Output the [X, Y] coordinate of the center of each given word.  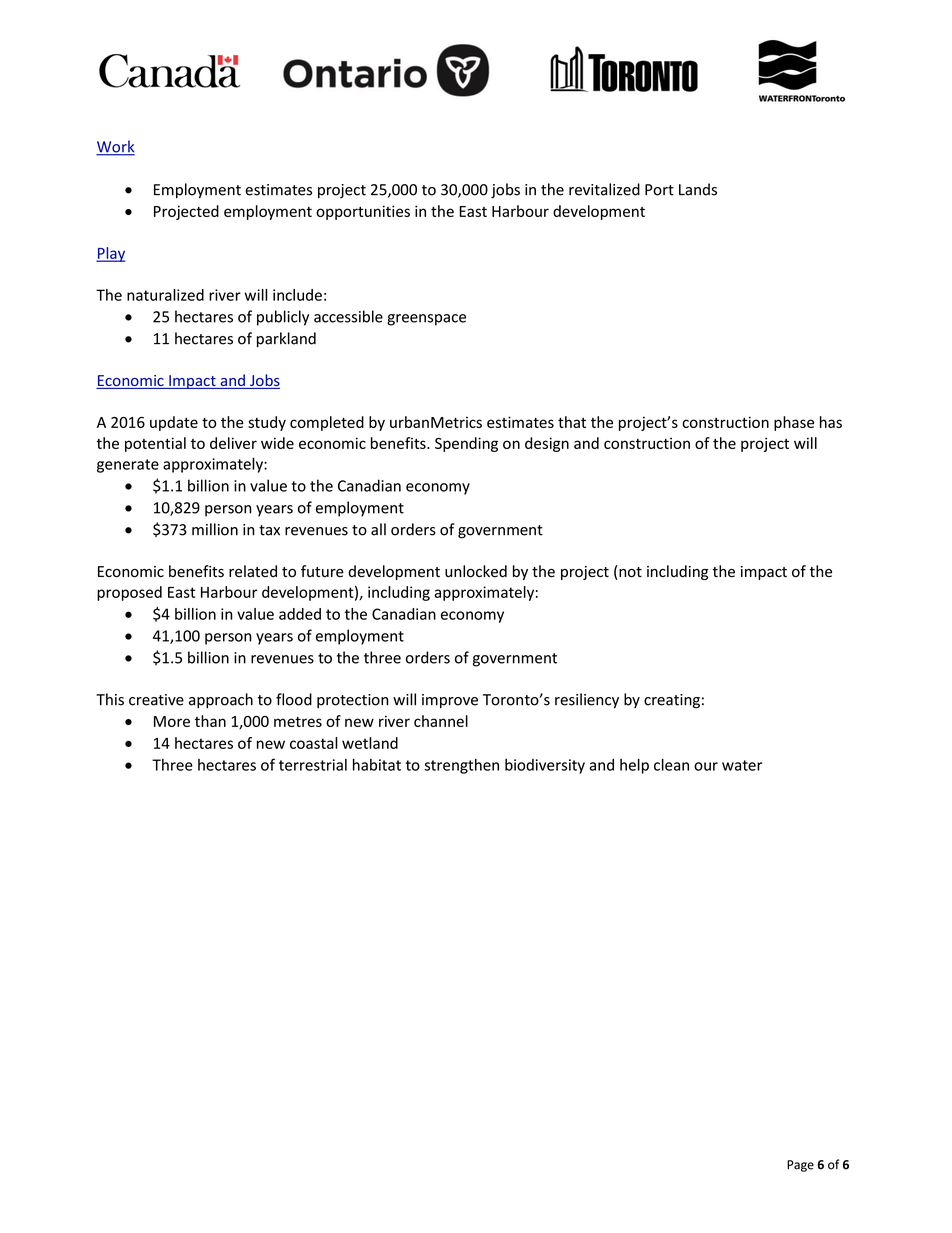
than [210, 721]
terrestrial [313, 765]
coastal [314, 743]
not [629, 572]
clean [671, 764]
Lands [698, 189]
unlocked [476, 571]
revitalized [604, 189]
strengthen [461, 766]
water [742, 765]
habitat [377, 764]
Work [115, 147]
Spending [466, 444]
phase [794, 423]
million [215, 529]
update [174, 423]
